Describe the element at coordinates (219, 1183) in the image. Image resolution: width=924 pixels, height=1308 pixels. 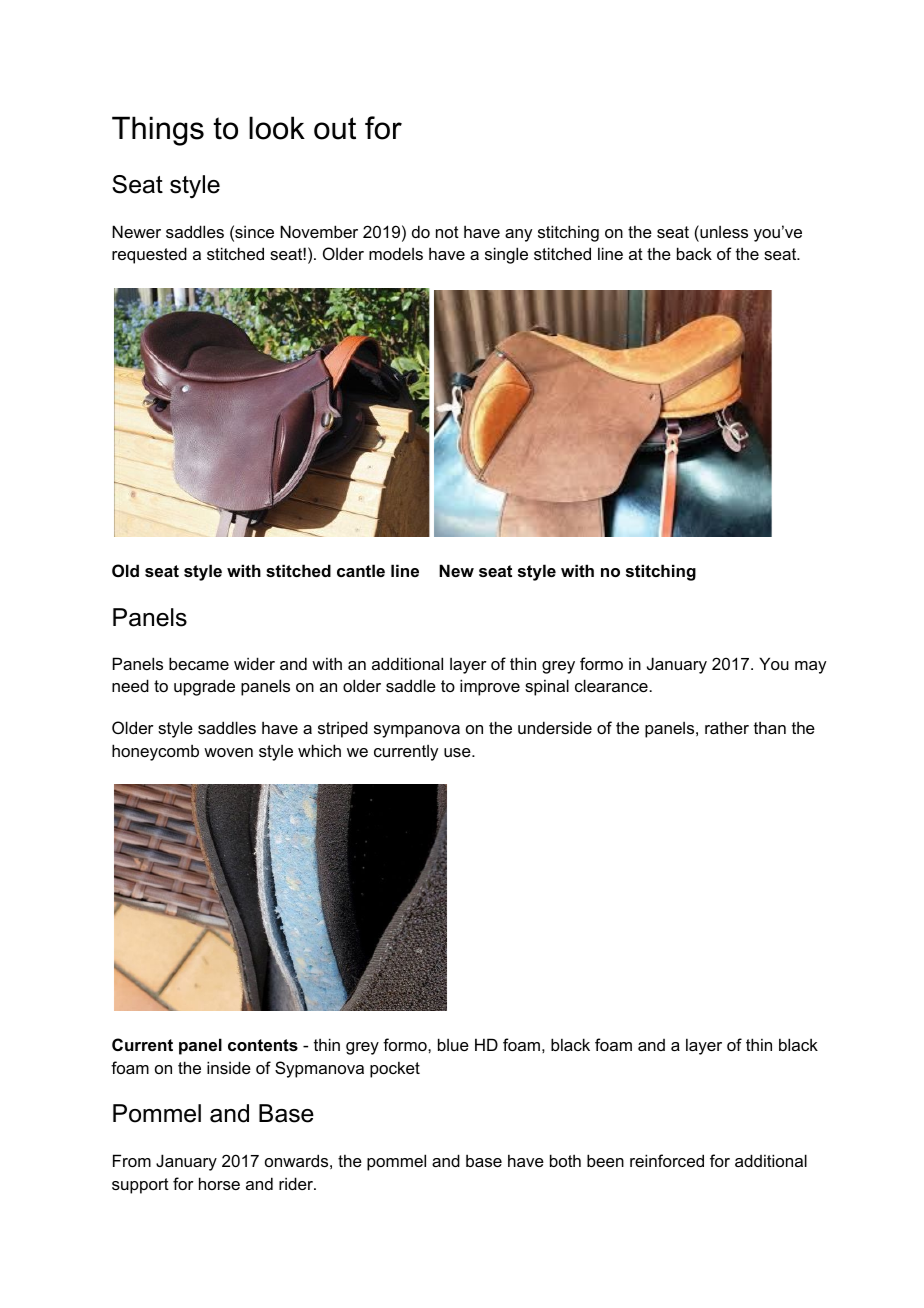
I see `horse` at that location.
